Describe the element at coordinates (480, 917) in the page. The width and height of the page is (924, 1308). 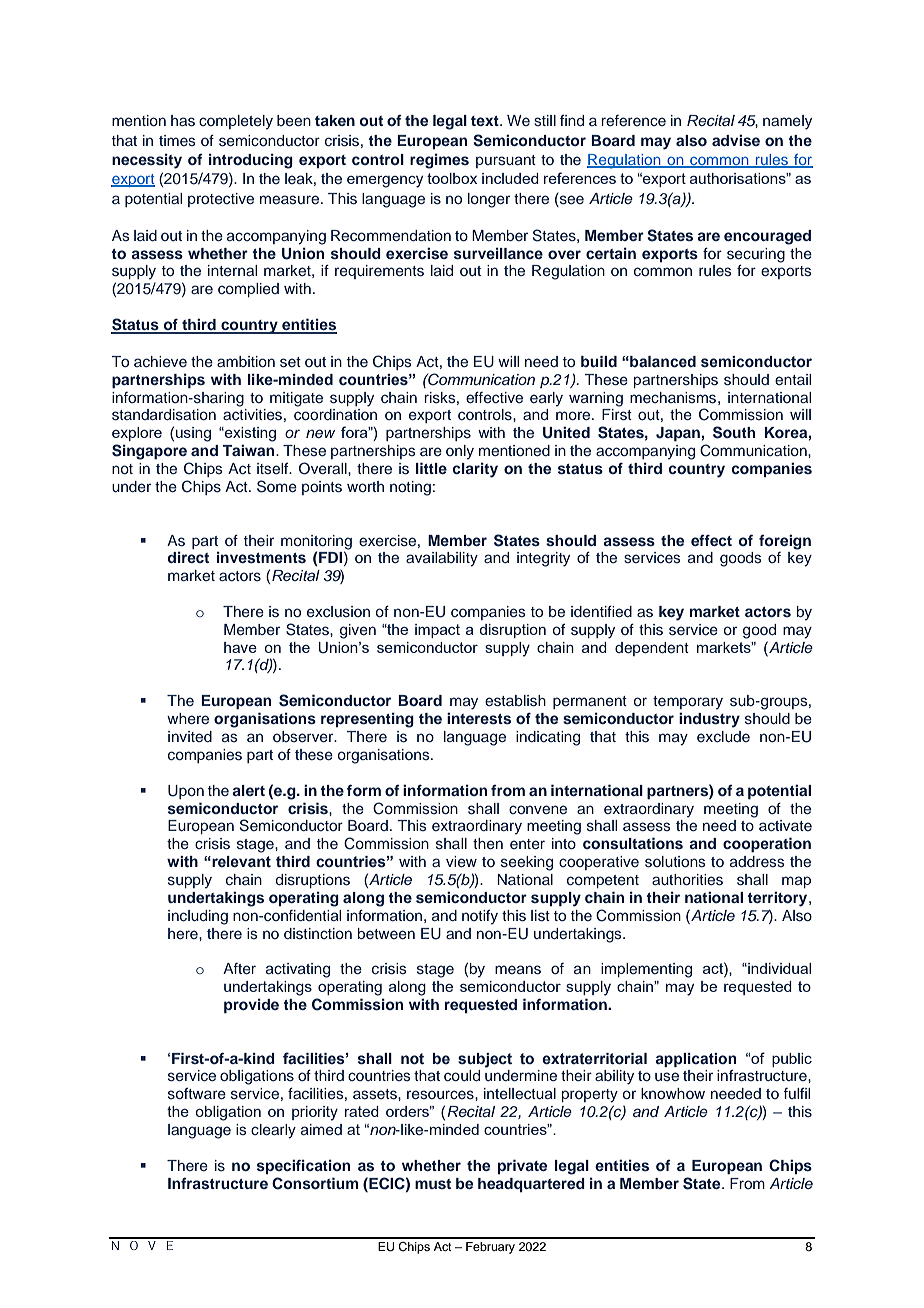
I see `notify` at that location.
